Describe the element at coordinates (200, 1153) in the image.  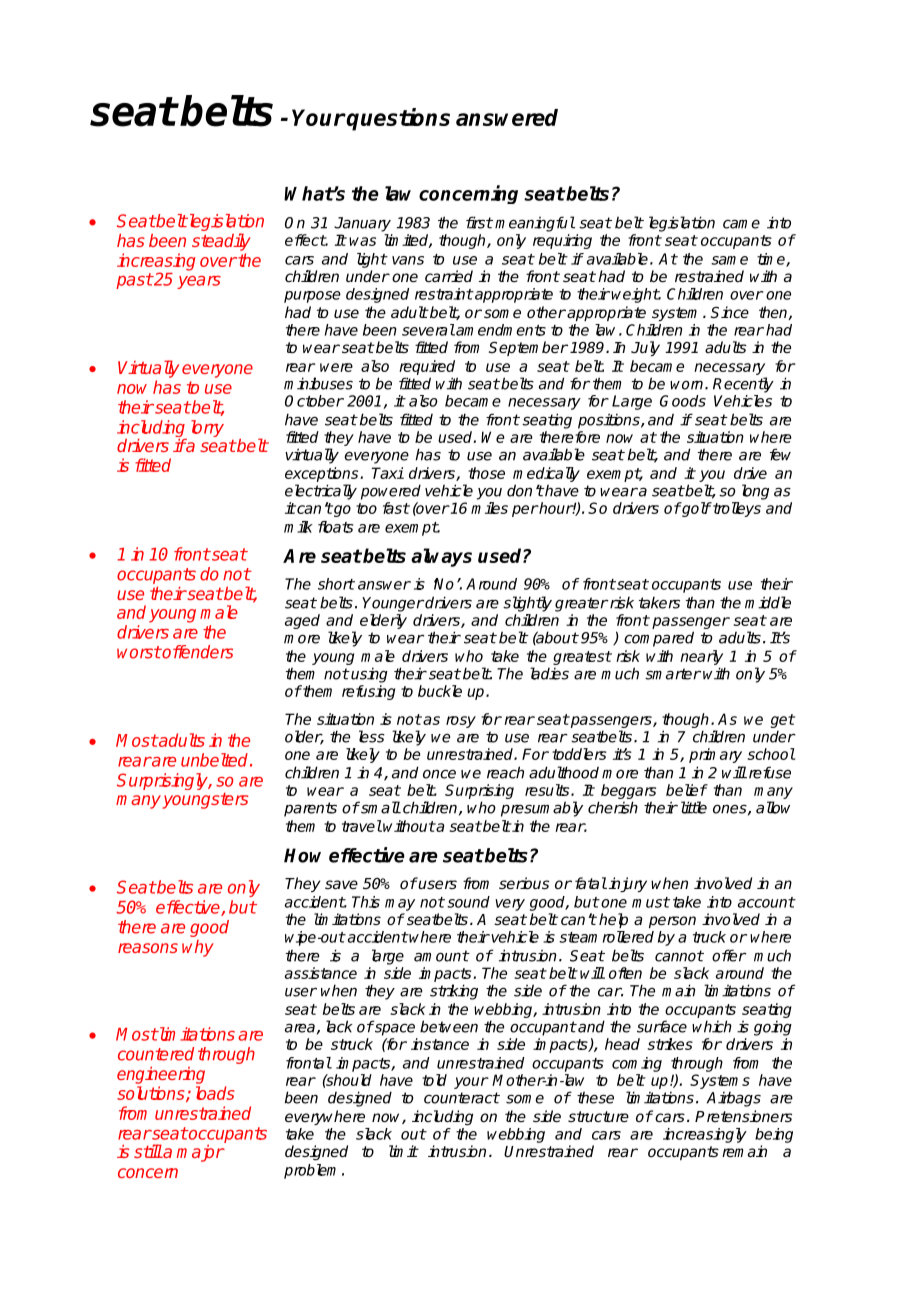
I see `major` at that location.
